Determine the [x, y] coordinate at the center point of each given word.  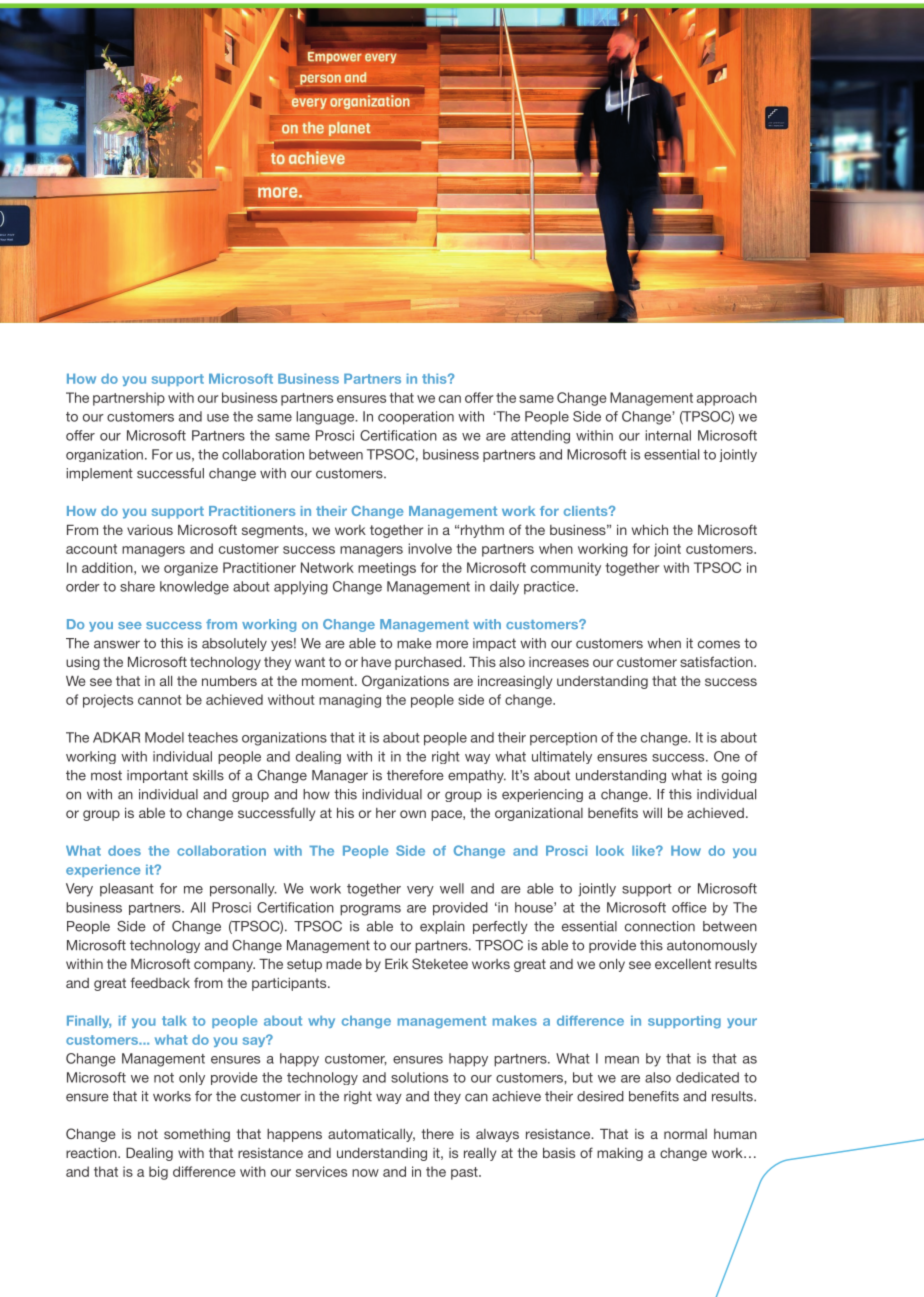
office [689, 907]
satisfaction [717, 661]
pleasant [127, 890]
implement [99, 474]
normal [685, 1134]
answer [117, 644]
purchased [429, 663]
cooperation [416, 418]
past [465, 1173]
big [158, 1173]
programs [370, 910]
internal [668, 435]
